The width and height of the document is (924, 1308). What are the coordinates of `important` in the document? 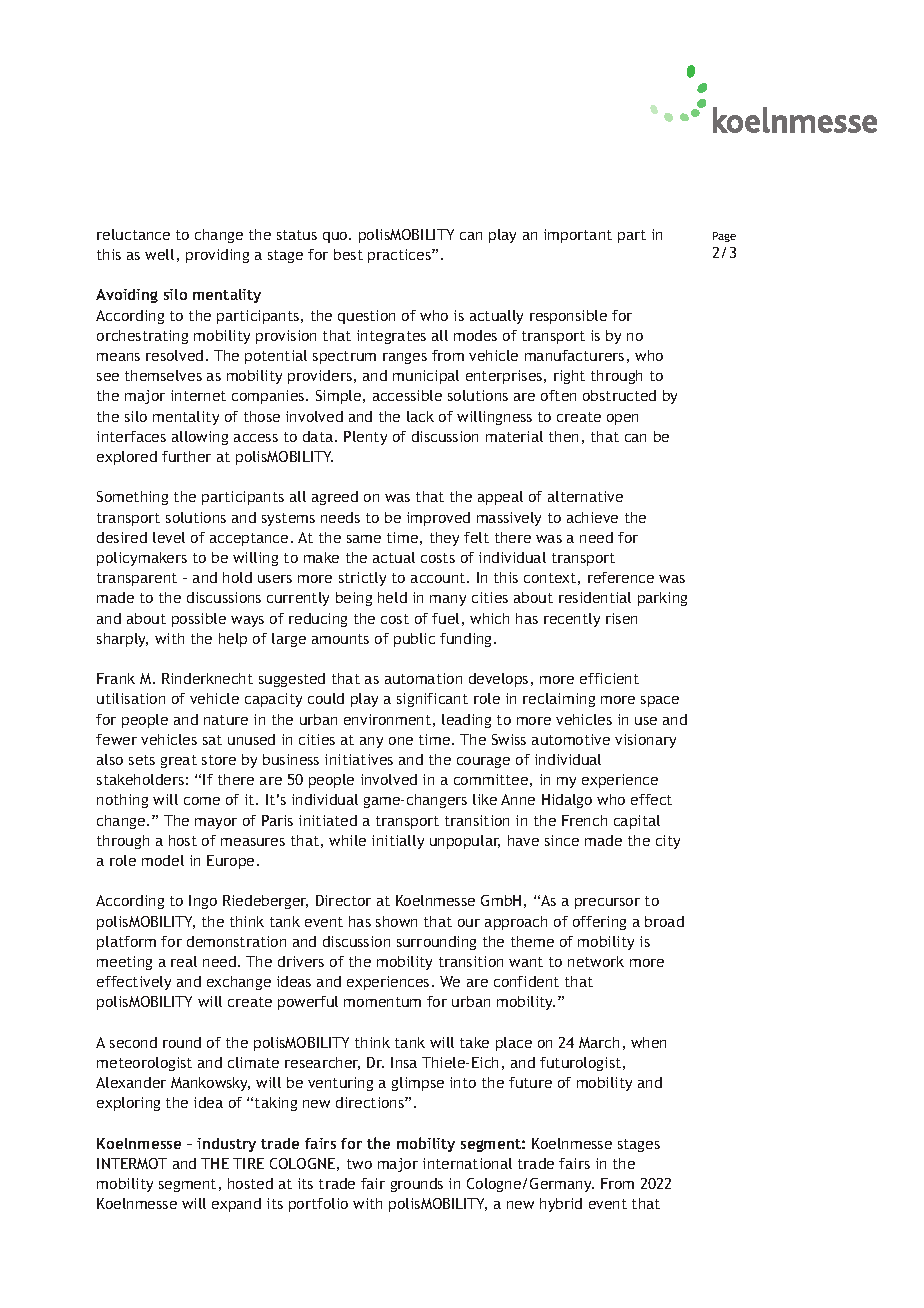 It's located at (578, 236).
